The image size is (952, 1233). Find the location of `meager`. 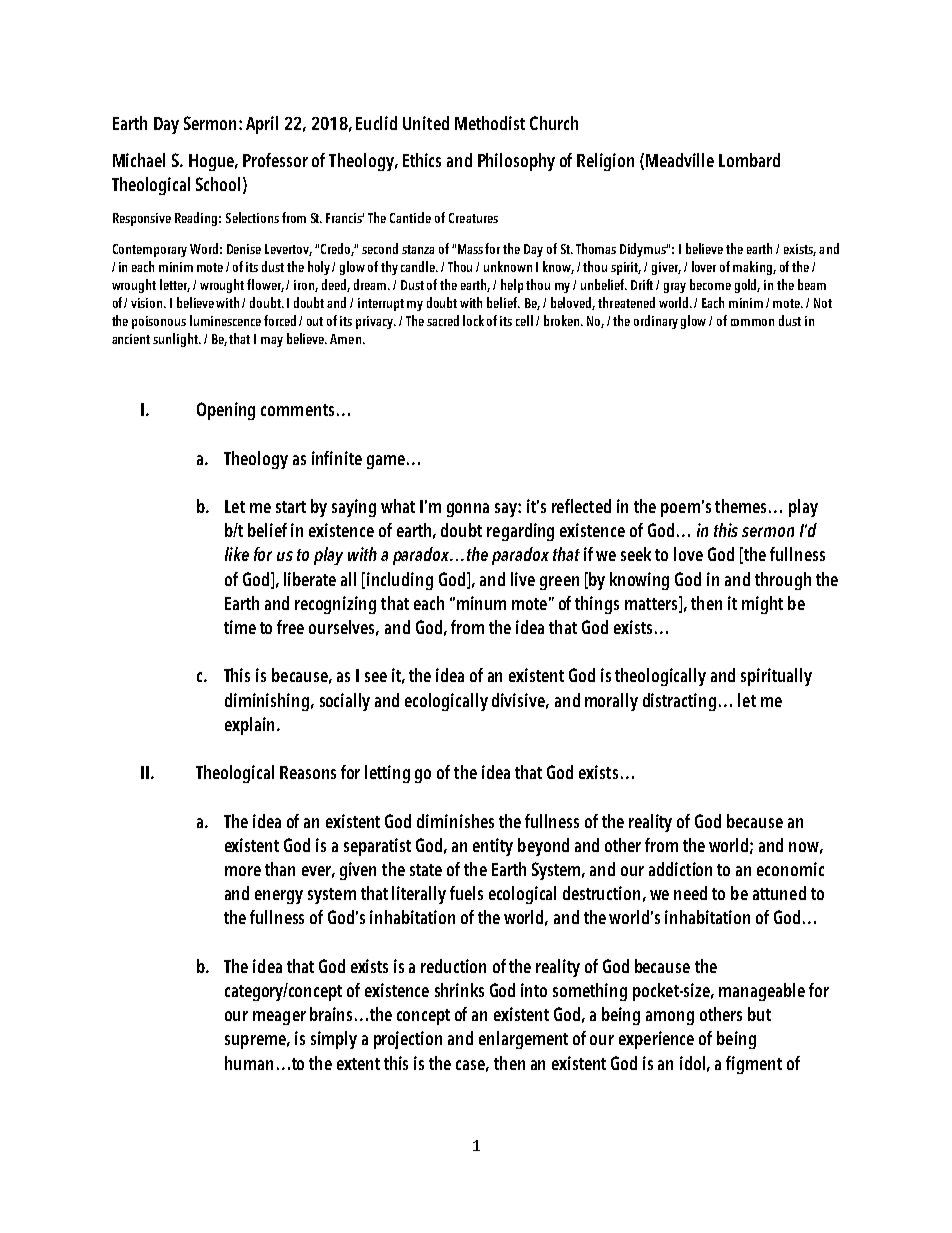

meager is located at coordinates (279, 1018).
